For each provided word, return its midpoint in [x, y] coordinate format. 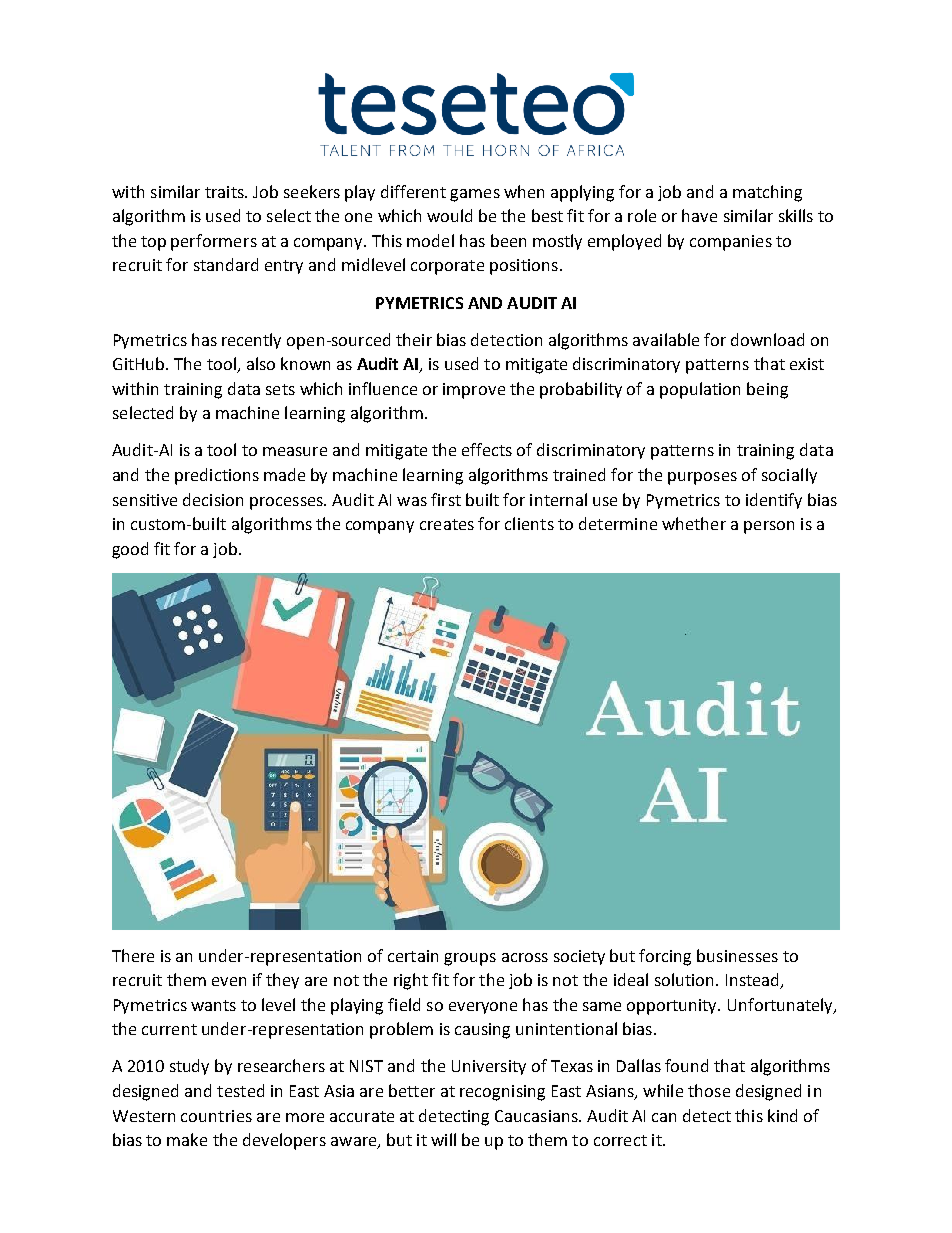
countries [216, 1116]
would [449, 215]
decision [213, 499]
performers [214, 242]
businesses [737, 955]
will [443, 1139]
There [133, 955]
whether [694, 523]
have [699, 215]
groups [470, 959]
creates [447, 524]
